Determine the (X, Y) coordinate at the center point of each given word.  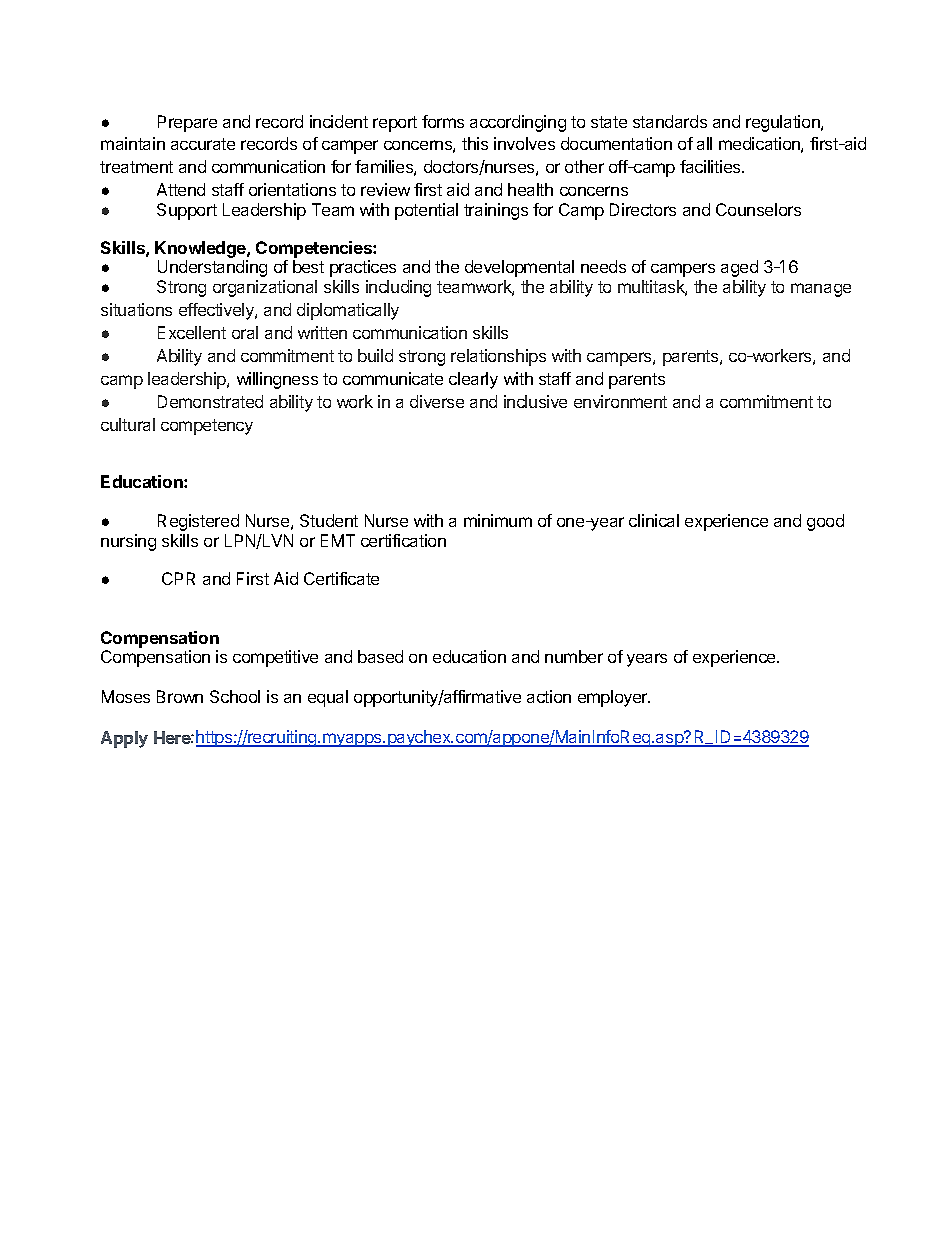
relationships (498, 357)
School (235, 696)
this (475, 143)
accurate (203, 144)
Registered (198, 522)
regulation (784, 123)
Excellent (192, 332)
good (825, 522)
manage (821, 290)
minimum (498, 520)
